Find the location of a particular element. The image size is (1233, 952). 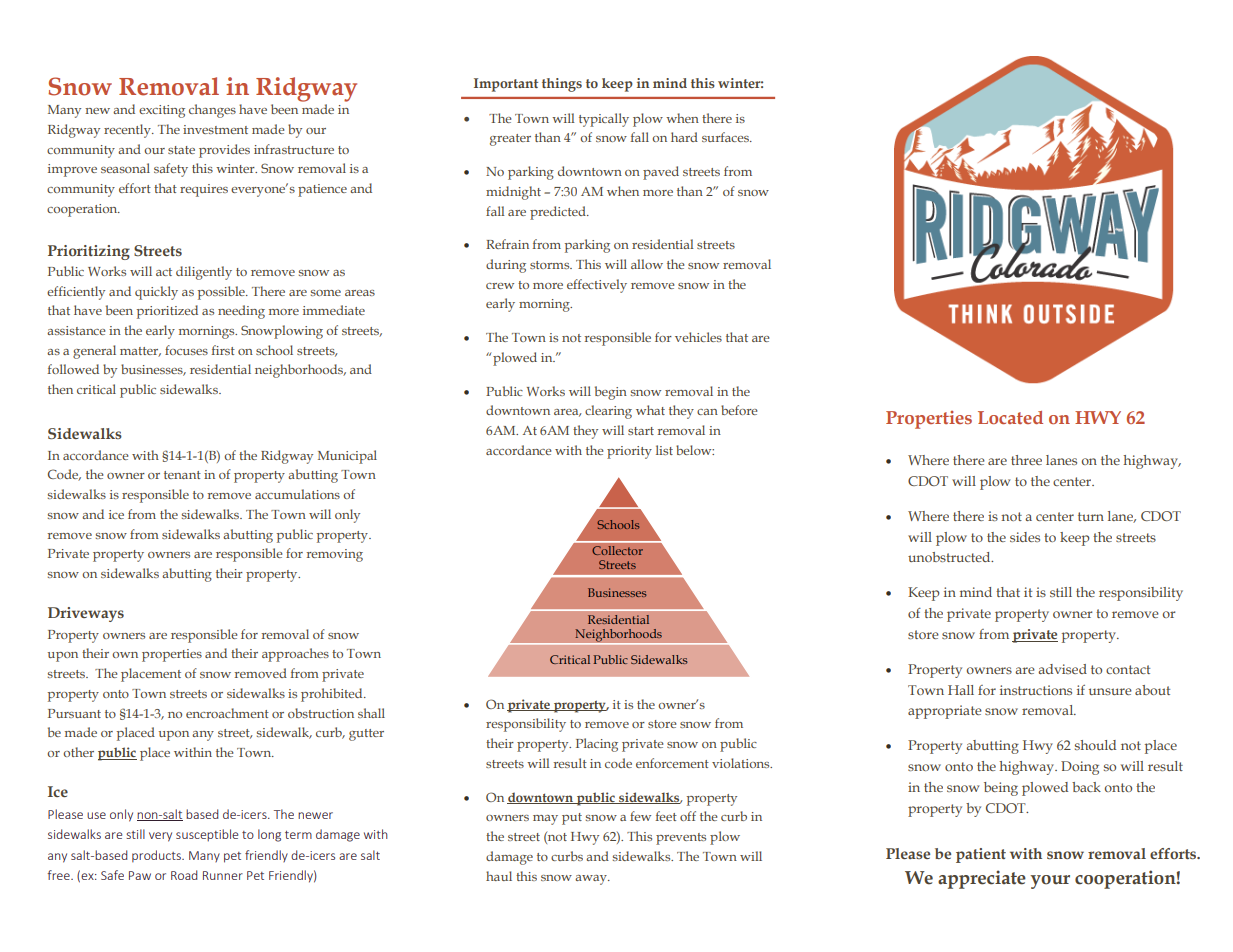

vehicles is located at coordinates (698, 337).
